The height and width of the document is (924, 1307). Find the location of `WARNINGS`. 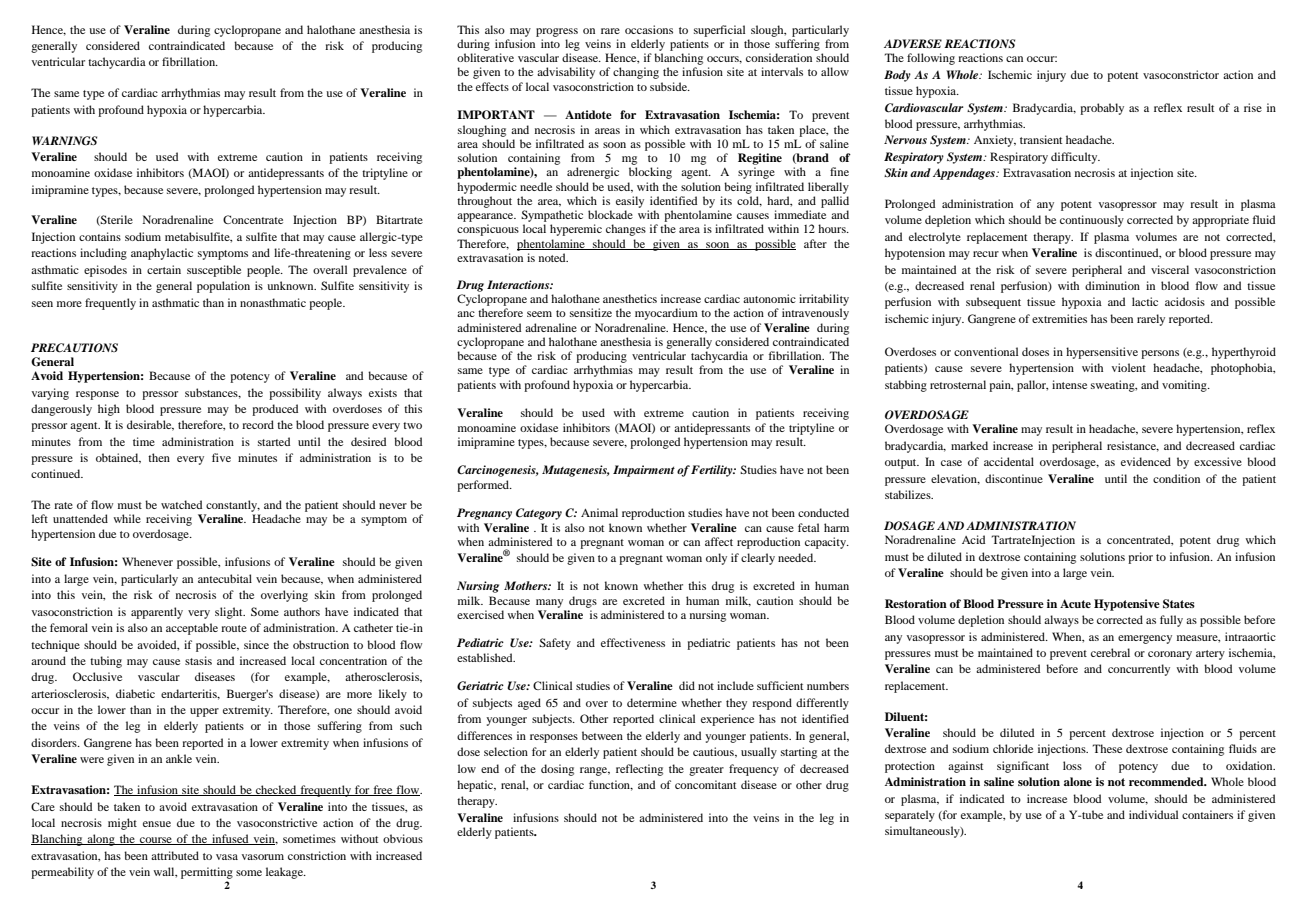

WARNINGS is located at coordinates (64, 141).
